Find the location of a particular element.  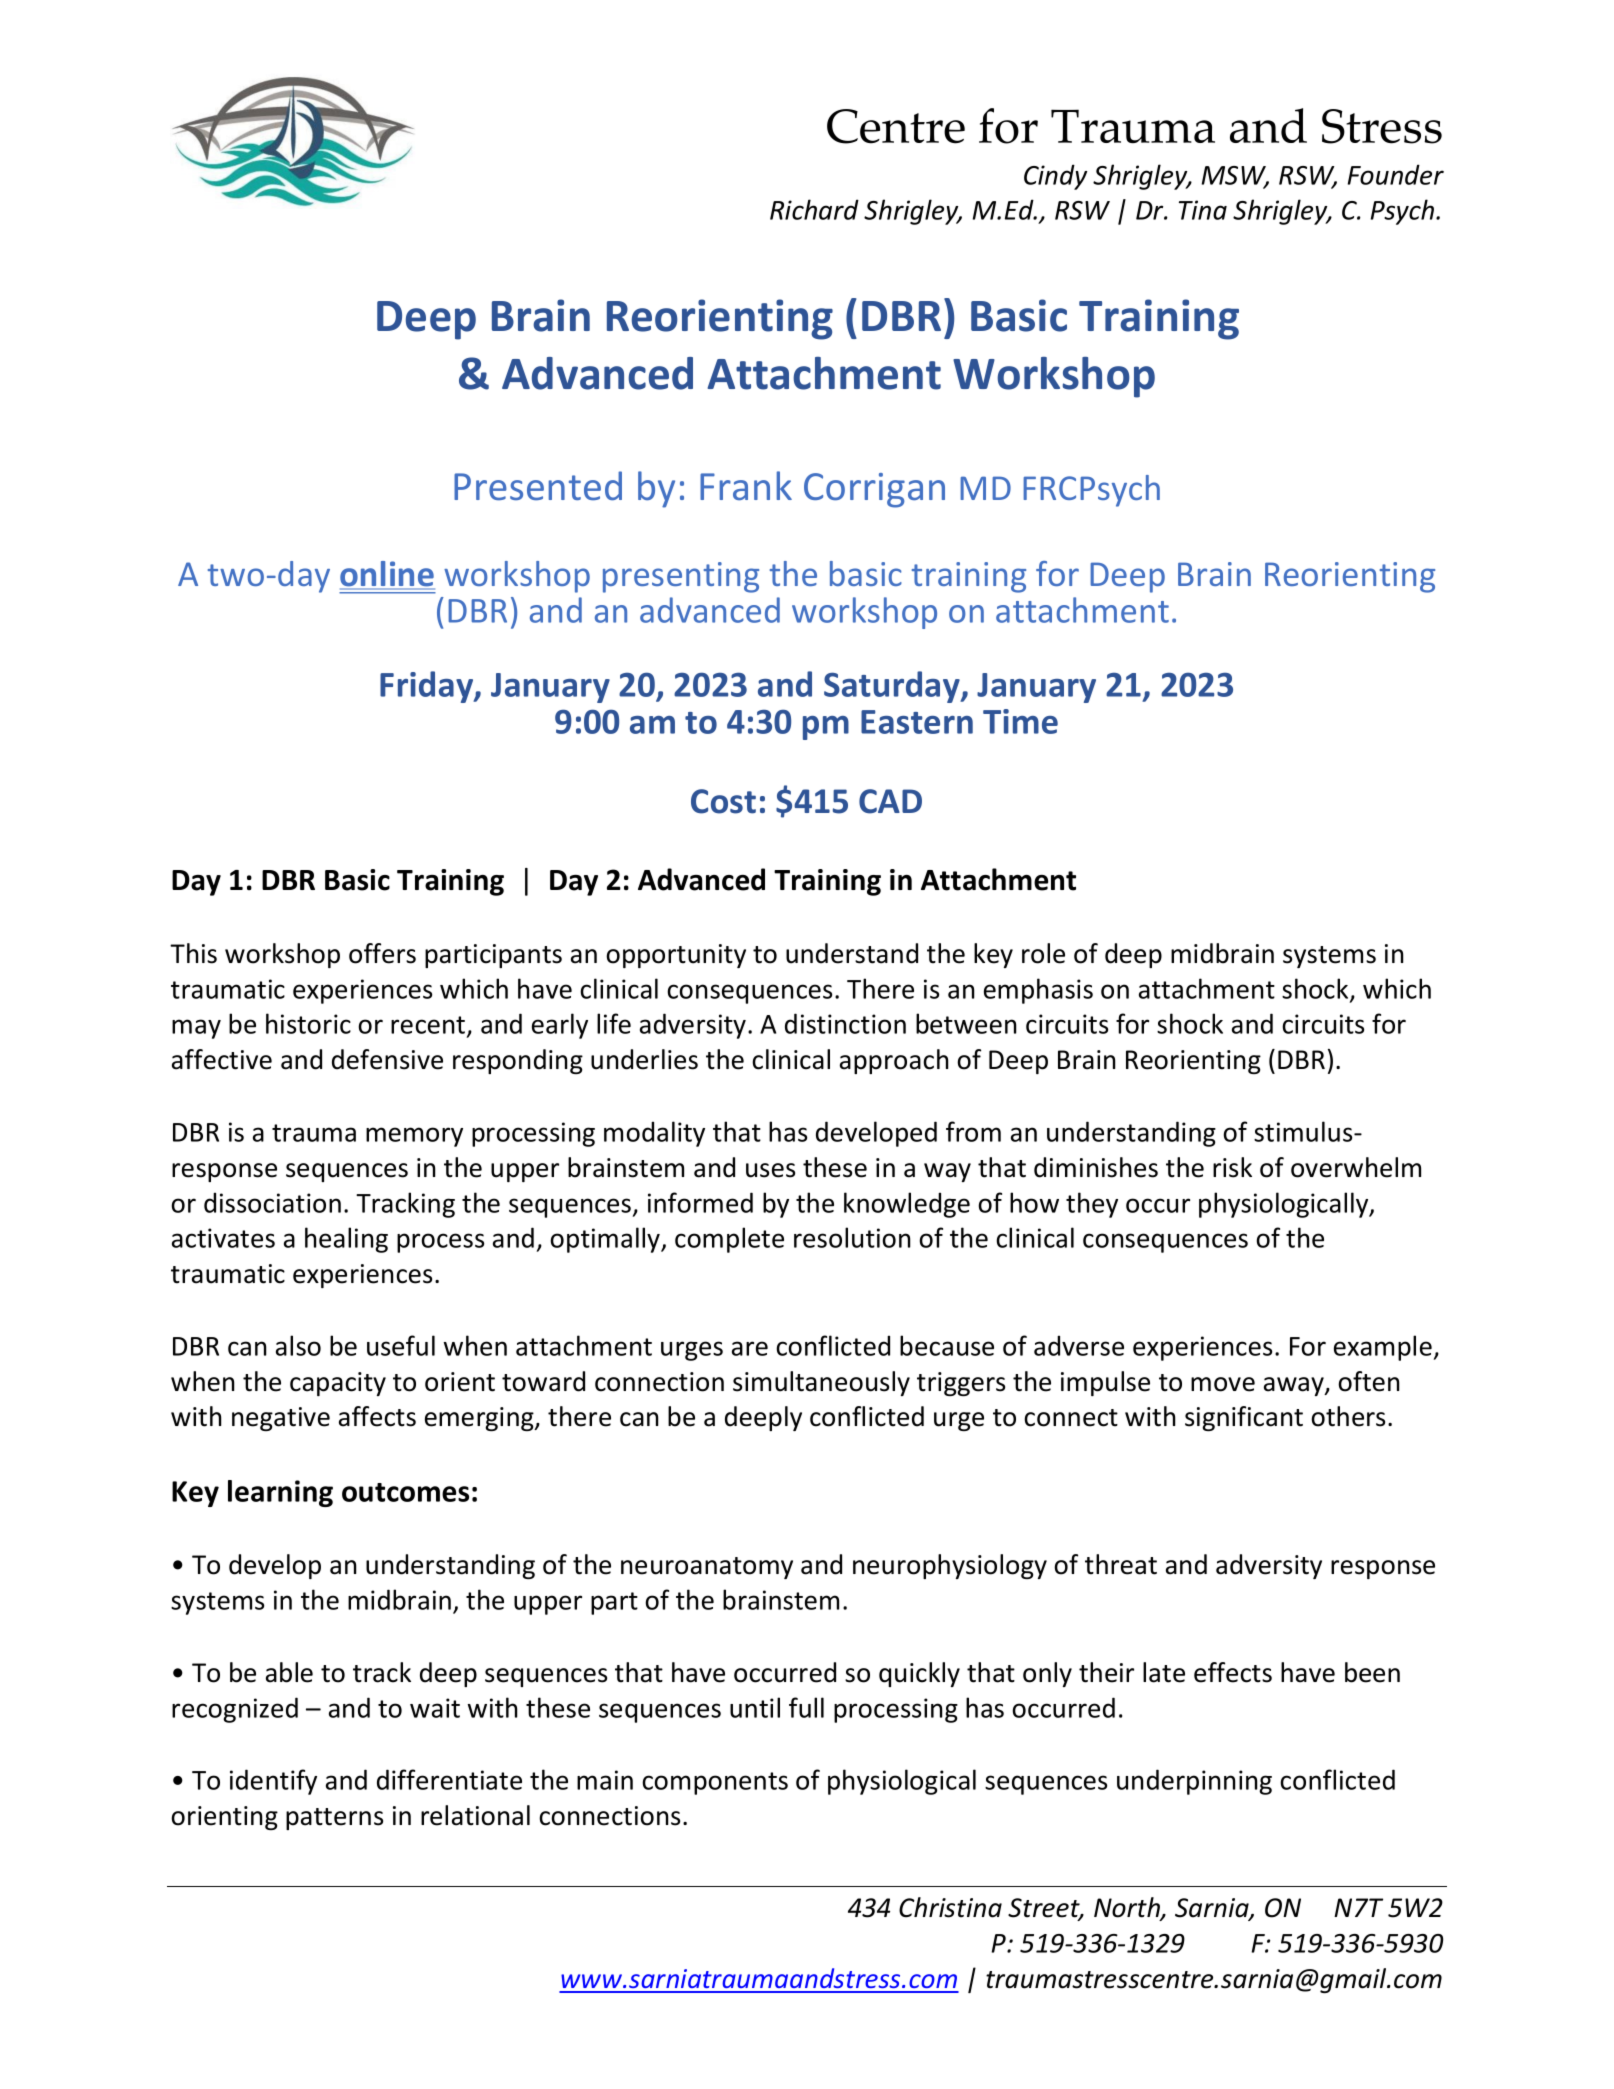

move is located at coordinates (1223, 1384).
